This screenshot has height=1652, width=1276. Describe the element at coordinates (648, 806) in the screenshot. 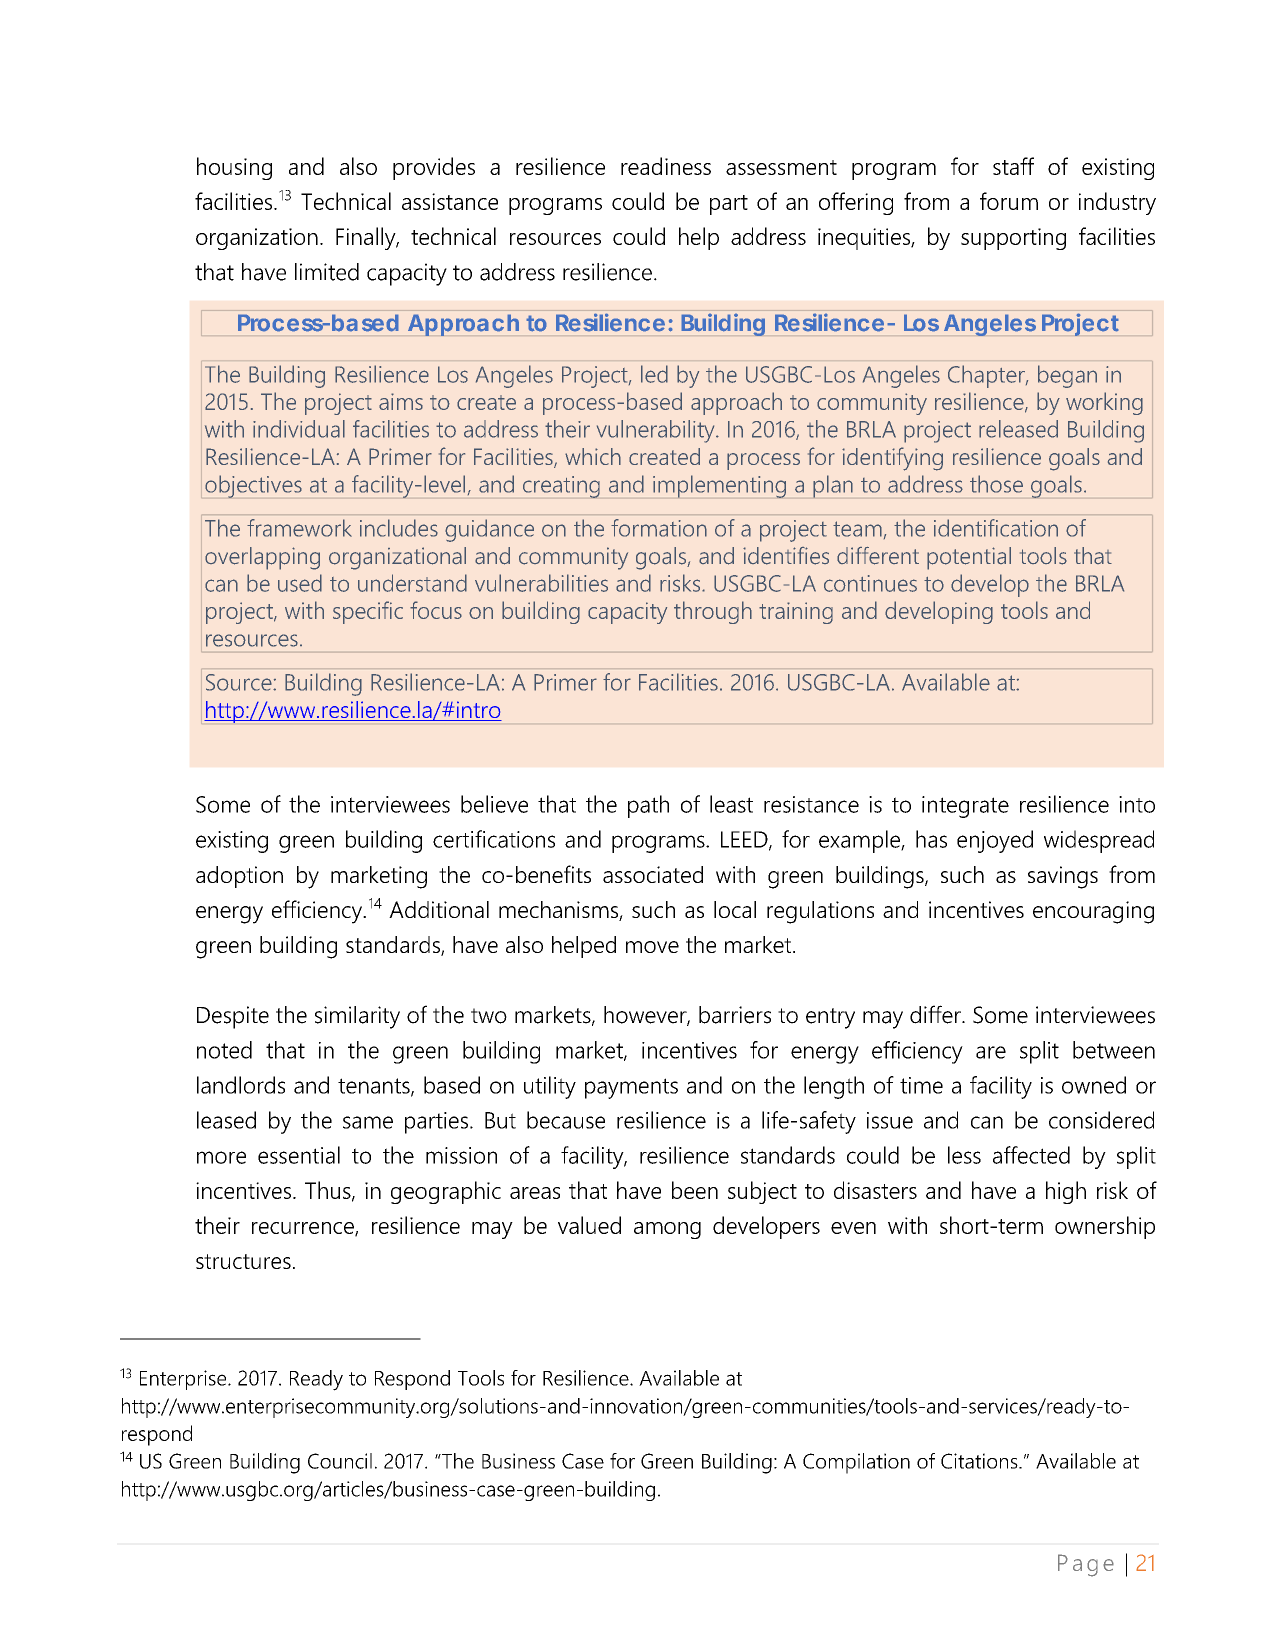

I see `path` at that location.
